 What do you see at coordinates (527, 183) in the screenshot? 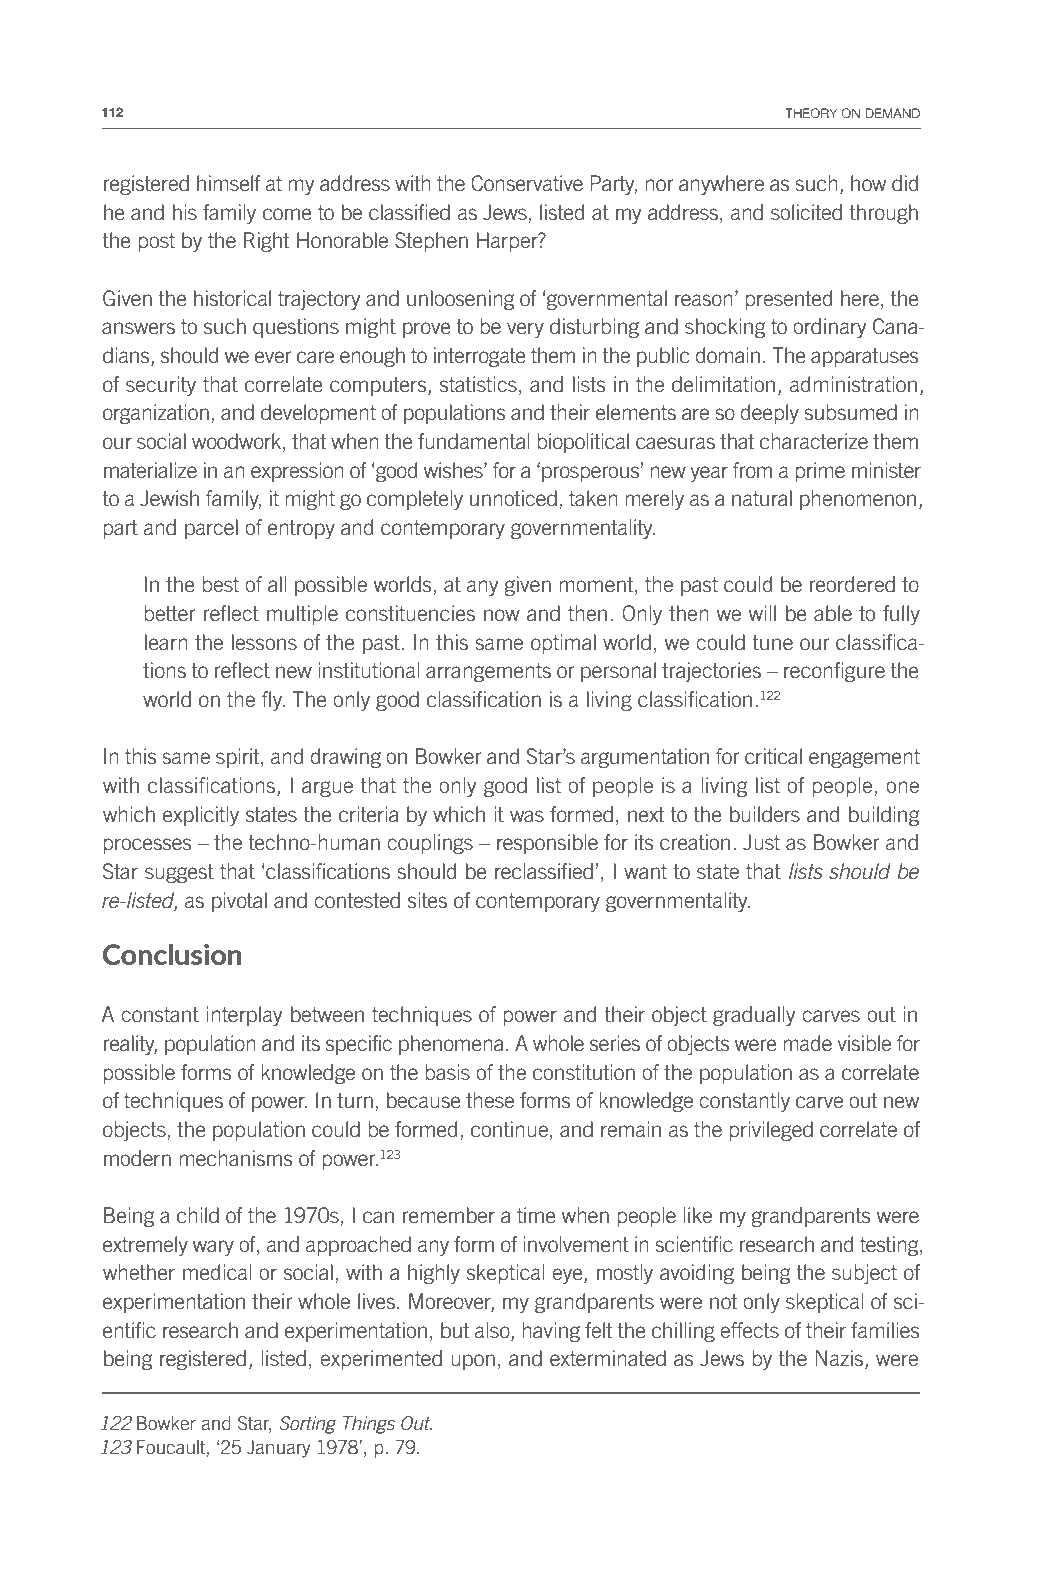
I see `Conservative` at bounding box center [527, 183].
